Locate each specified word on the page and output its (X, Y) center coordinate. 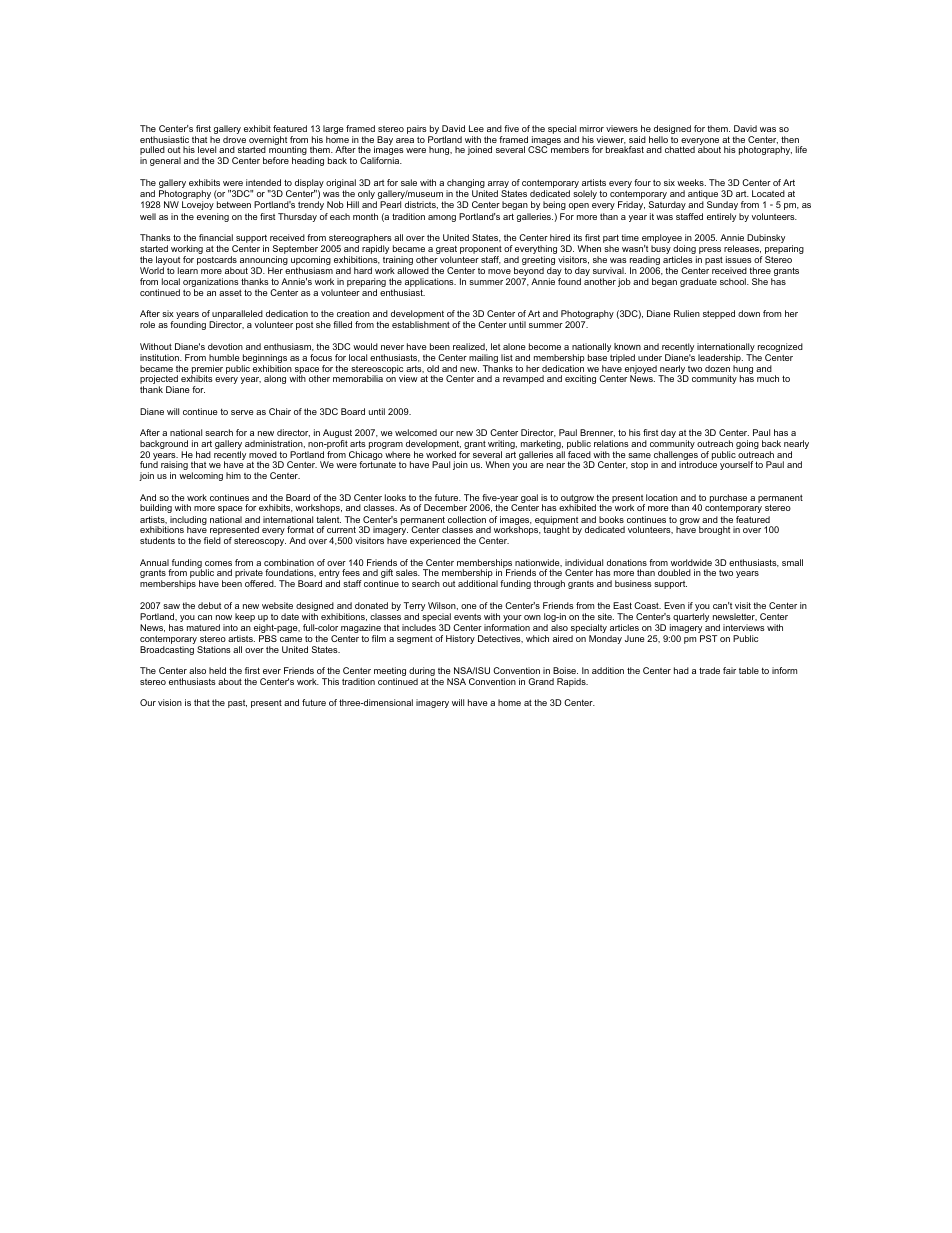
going (747, 444)
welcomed (416, 432)
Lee (476, 128)
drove (234, 139)
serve (242, 412)
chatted (680, 149)
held (217, 670)
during (422, 673)
